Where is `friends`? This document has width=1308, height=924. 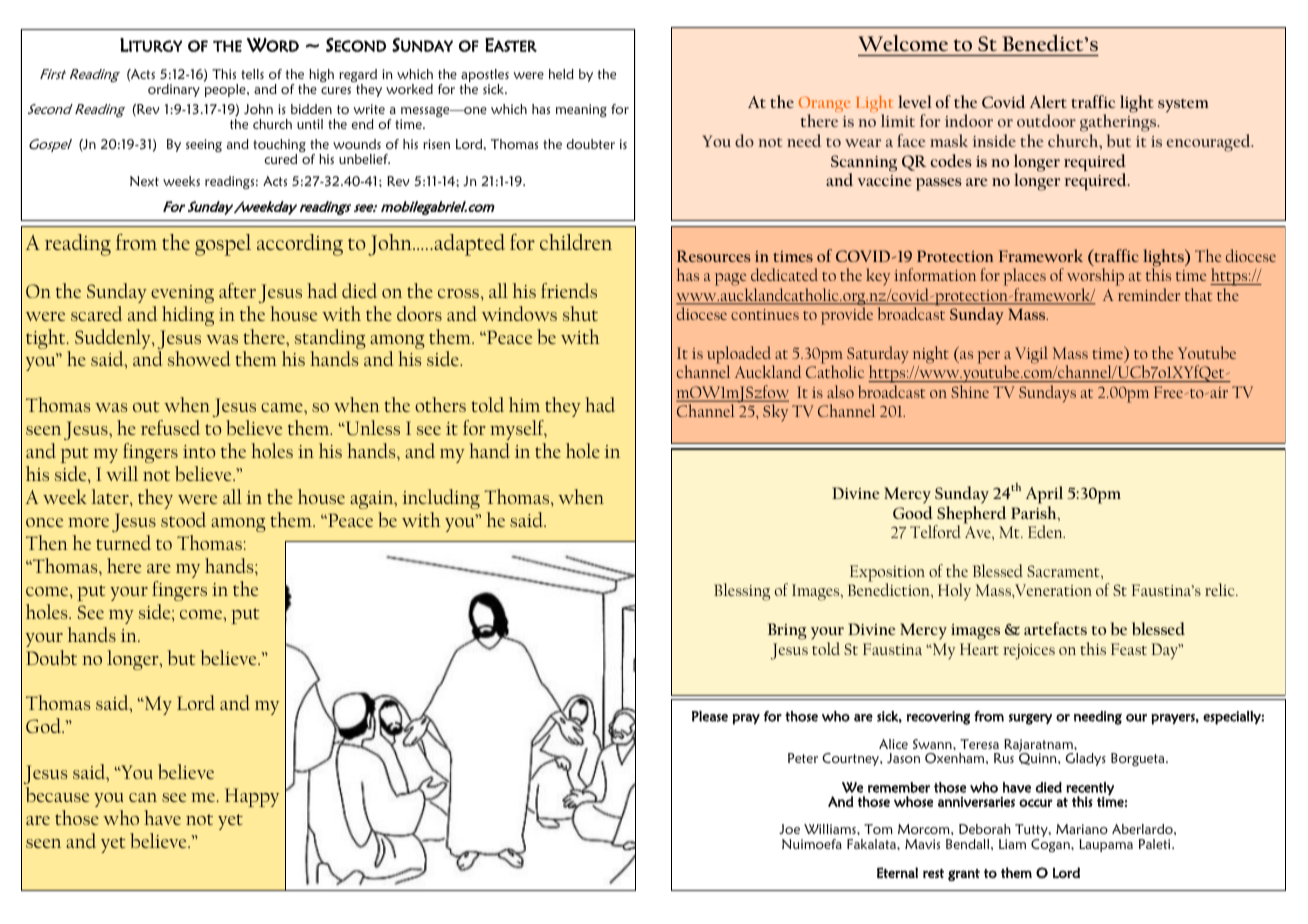 friends is located at coordinates (569, 290).
